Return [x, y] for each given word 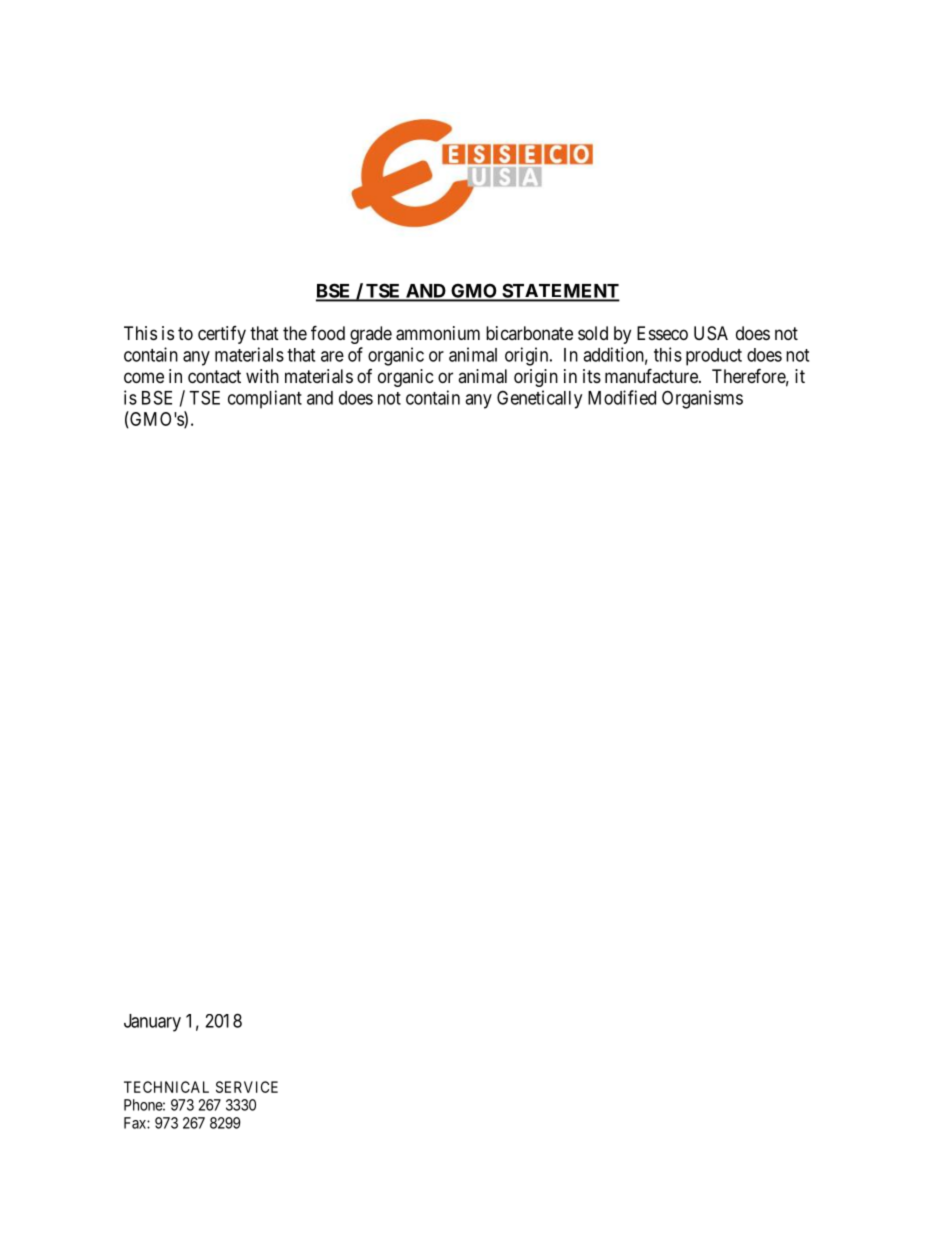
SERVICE [247, 1087]
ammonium [438, 333]
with [262, 376]
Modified [622, 397]
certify [222, 335]
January [152, 1023]
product [714, 357]
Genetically [539, 399]
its [592, 376]
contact [214, 377]
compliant [265, 399]
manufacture [652, 376]
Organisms [702, 399]
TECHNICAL [166, 1087]
